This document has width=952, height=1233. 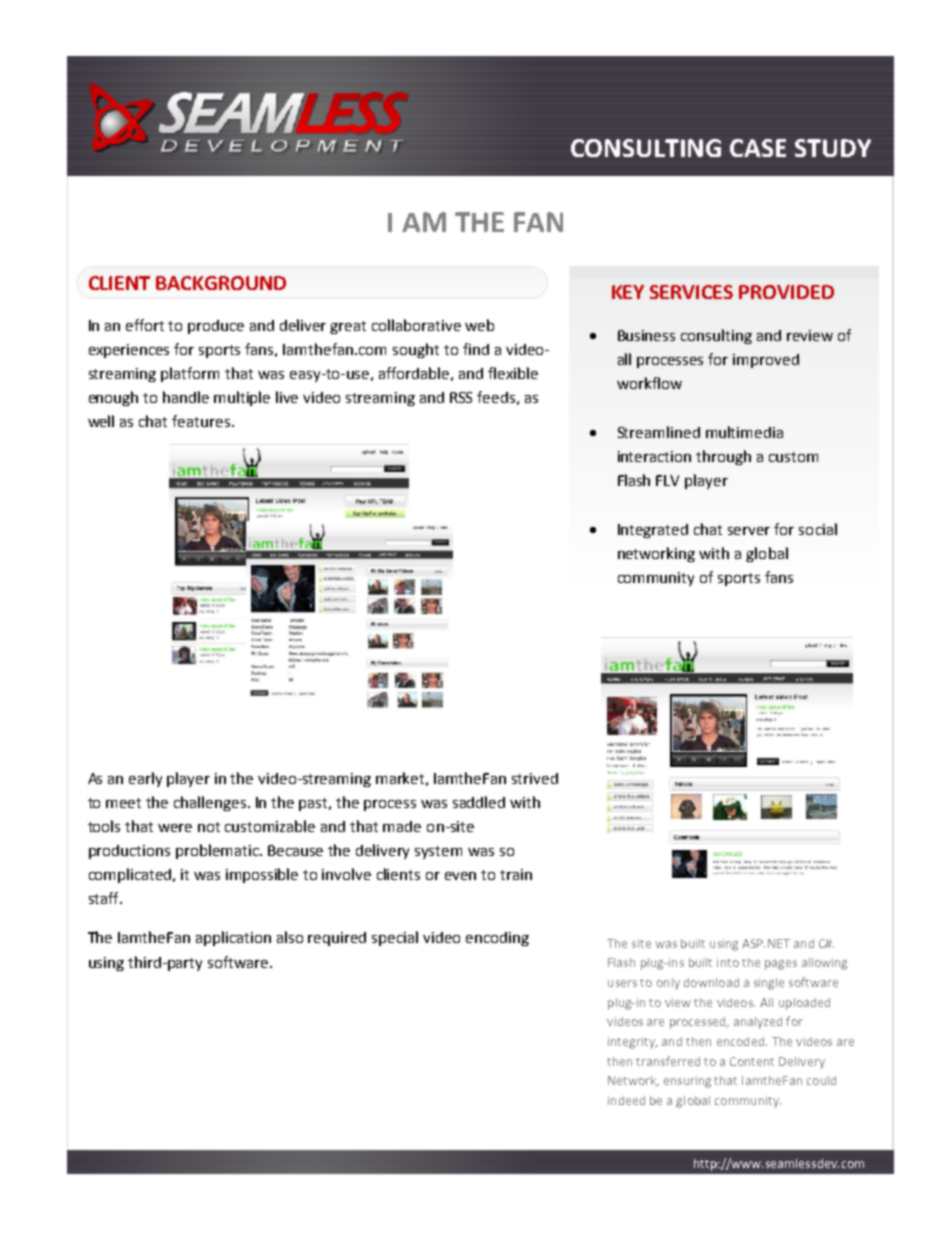 What do you see at coordinates (145, 779) in the document?
I see `early` at bounding box center [145, 779].
